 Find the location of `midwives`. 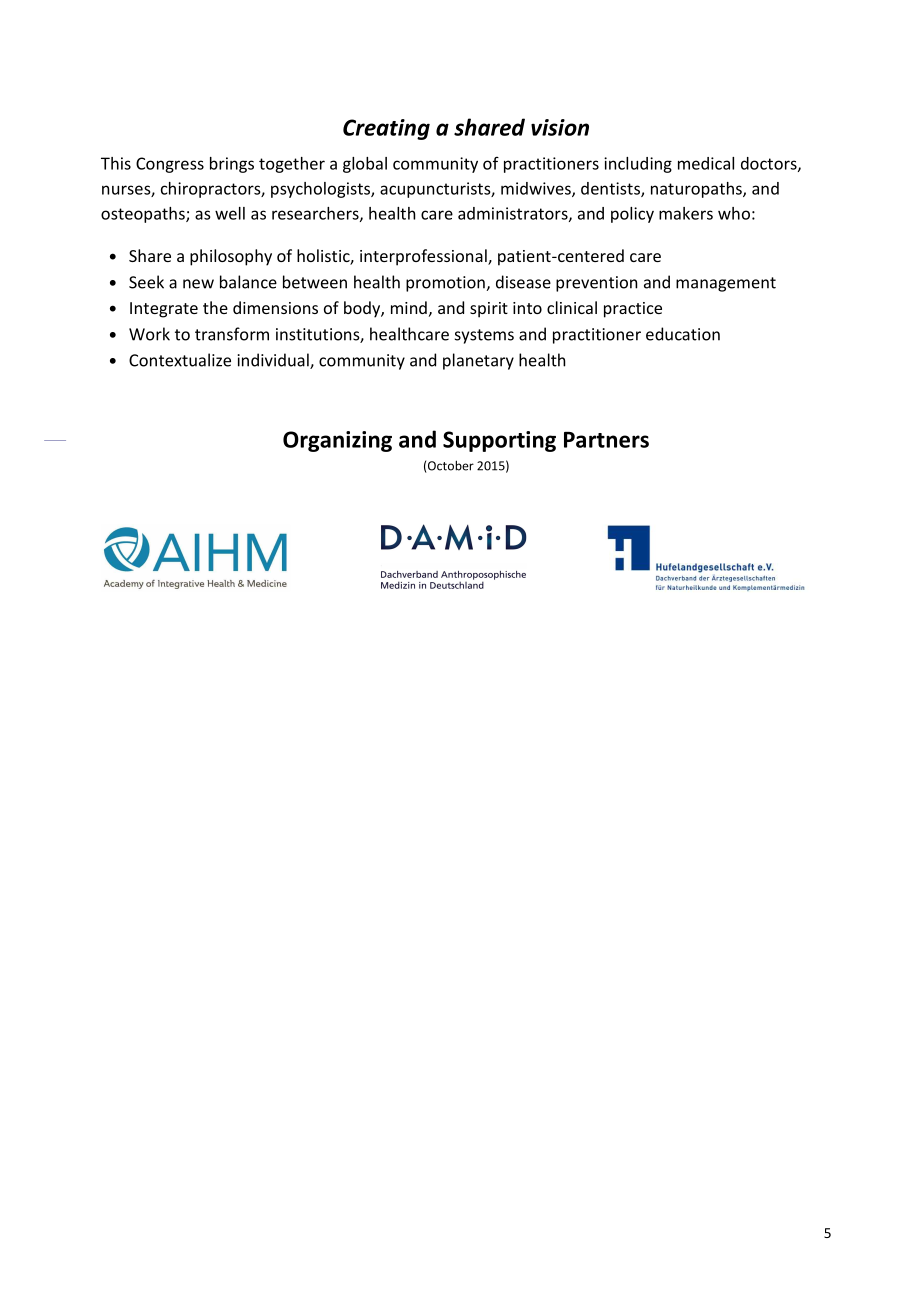

midwives is located at coordinates (537, 189).
